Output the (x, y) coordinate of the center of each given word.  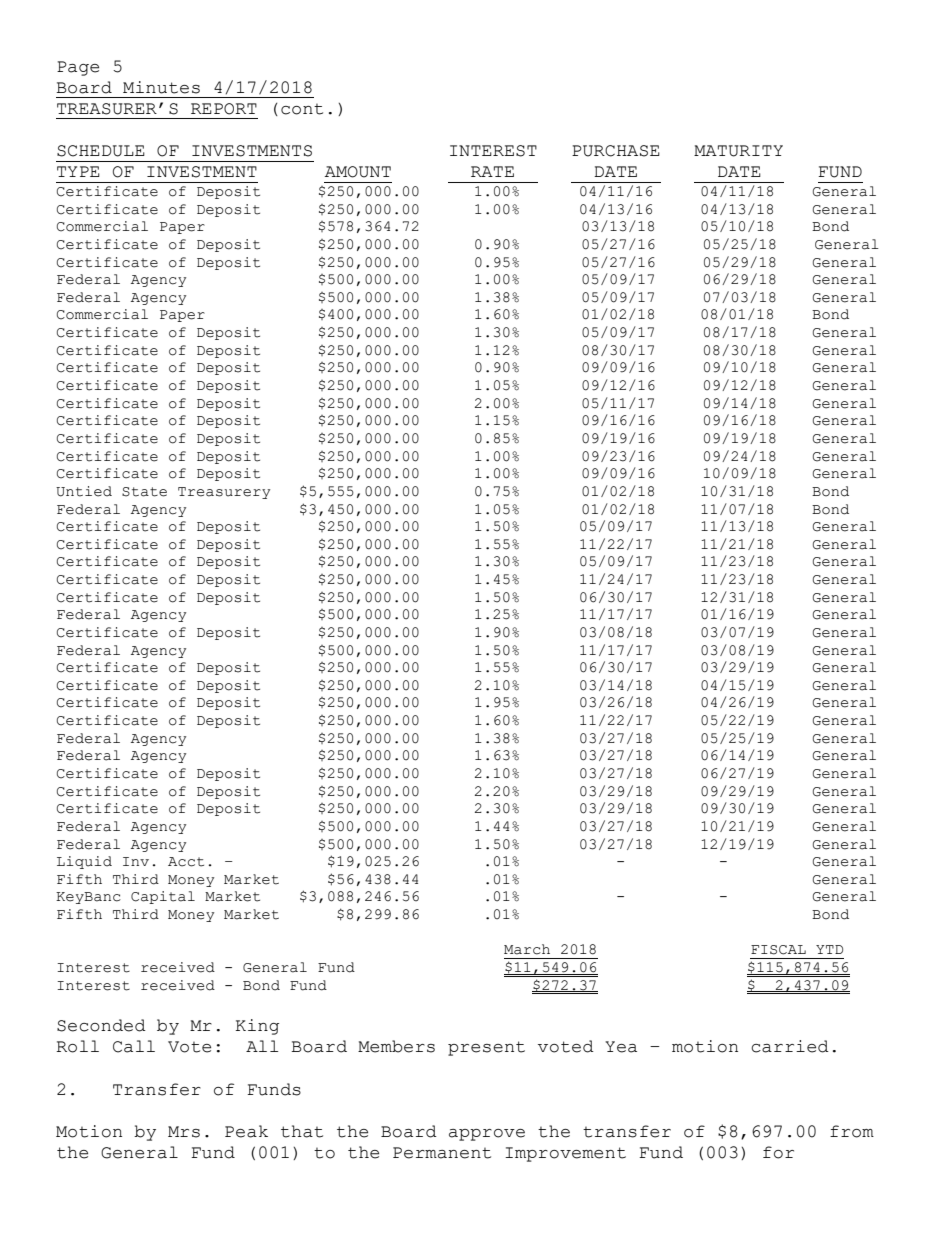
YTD (829, 949)
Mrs (184, 1132)
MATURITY (738, 151)
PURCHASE (616, 151)
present (486, 1048)
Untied (84, 491)
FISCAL (778, 950)
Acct (186, 862)
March (527, 949)
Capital (163, 897)
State (144, 492)
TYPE (78, 171)
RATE (492, 171)
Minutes (161, 87)
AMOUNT (358, 172)
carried (790, 1046)
